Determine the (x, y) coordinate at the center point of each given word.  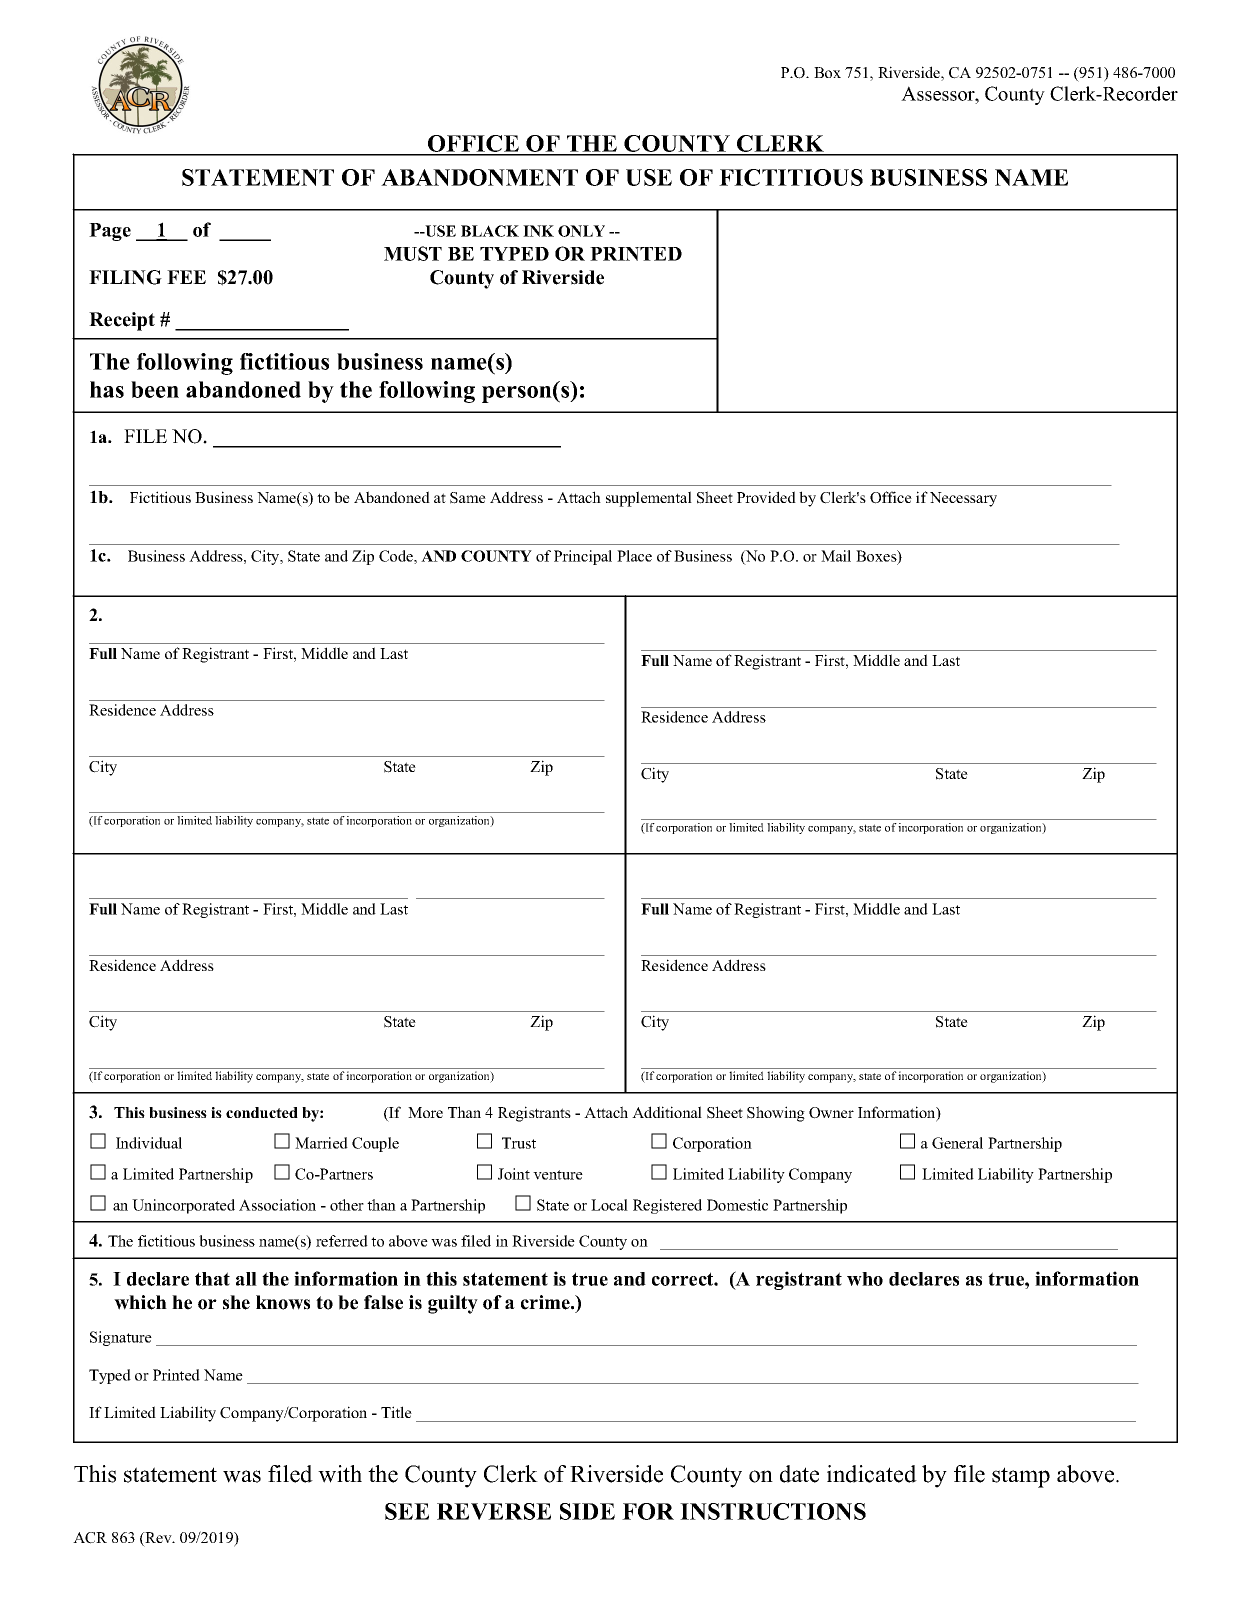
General (957, 1143)
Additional (667, 1112)
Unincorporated (183, 1206)
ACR (90, 1538)
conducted (262, 1112)
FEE (186, 277)
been (155, 389)
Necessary (963, 499)
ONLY (581, 231)
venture (558, 1175)
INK (538, 231)
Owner (831, 1113)
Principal (583, 557)
